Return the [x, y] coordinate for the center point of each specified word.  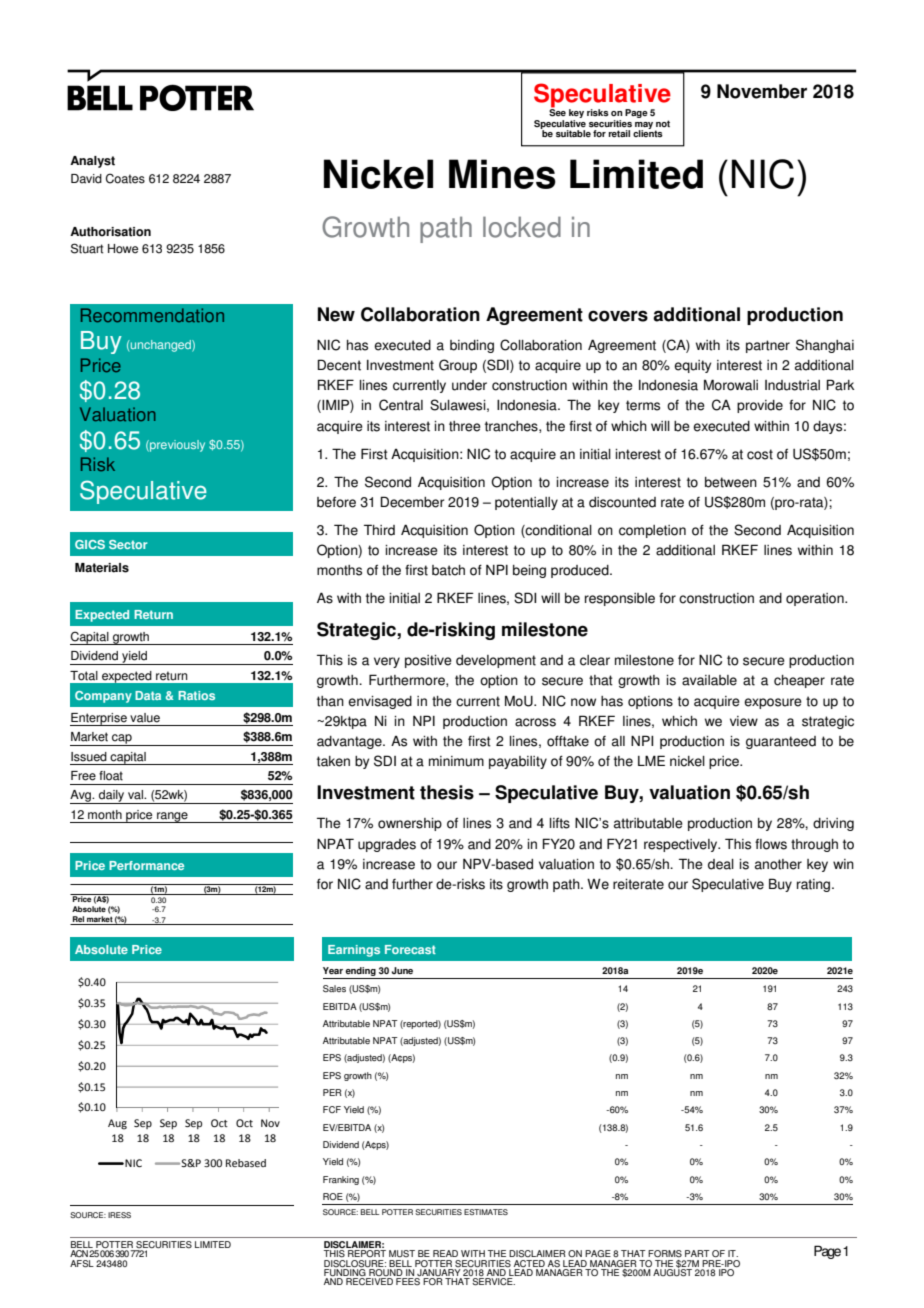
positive [428, 661]
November [762, 91]
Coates [125, 178]
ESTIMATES [486, 1212]
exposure [773, 703]
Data [148, 695]
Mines [502, 174]
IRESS [119, 1215]
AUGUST [672, 1272]
